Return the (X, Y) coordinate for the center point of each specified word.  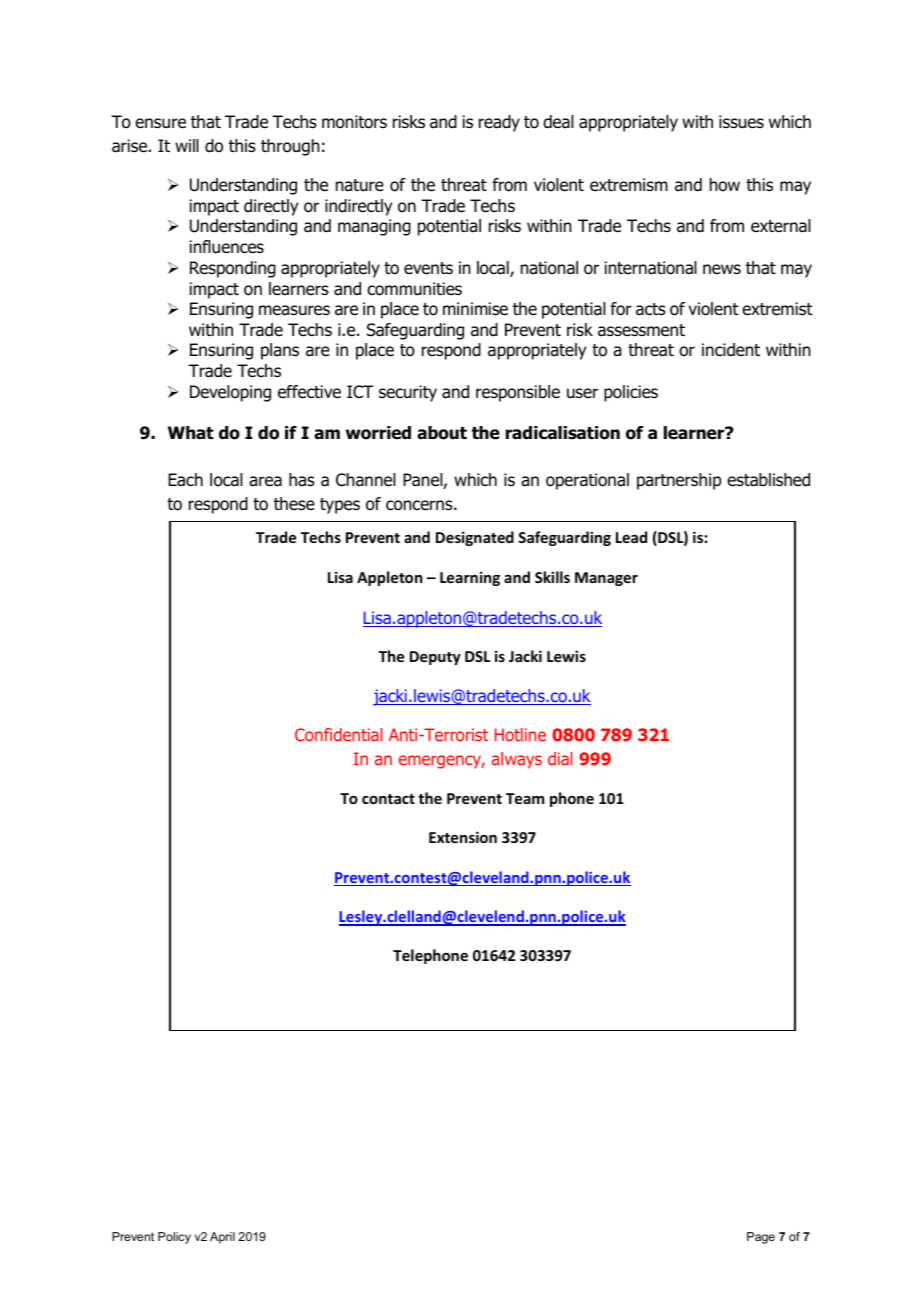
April (222, 1238)
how (725, 185)
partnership (679, 481)
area (265, 481)
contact (388, 799)
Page (761, 1238)
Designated (475, 538)
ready (499, 123)
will (187, 145)
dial (560, 758)
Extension (463, 837)
